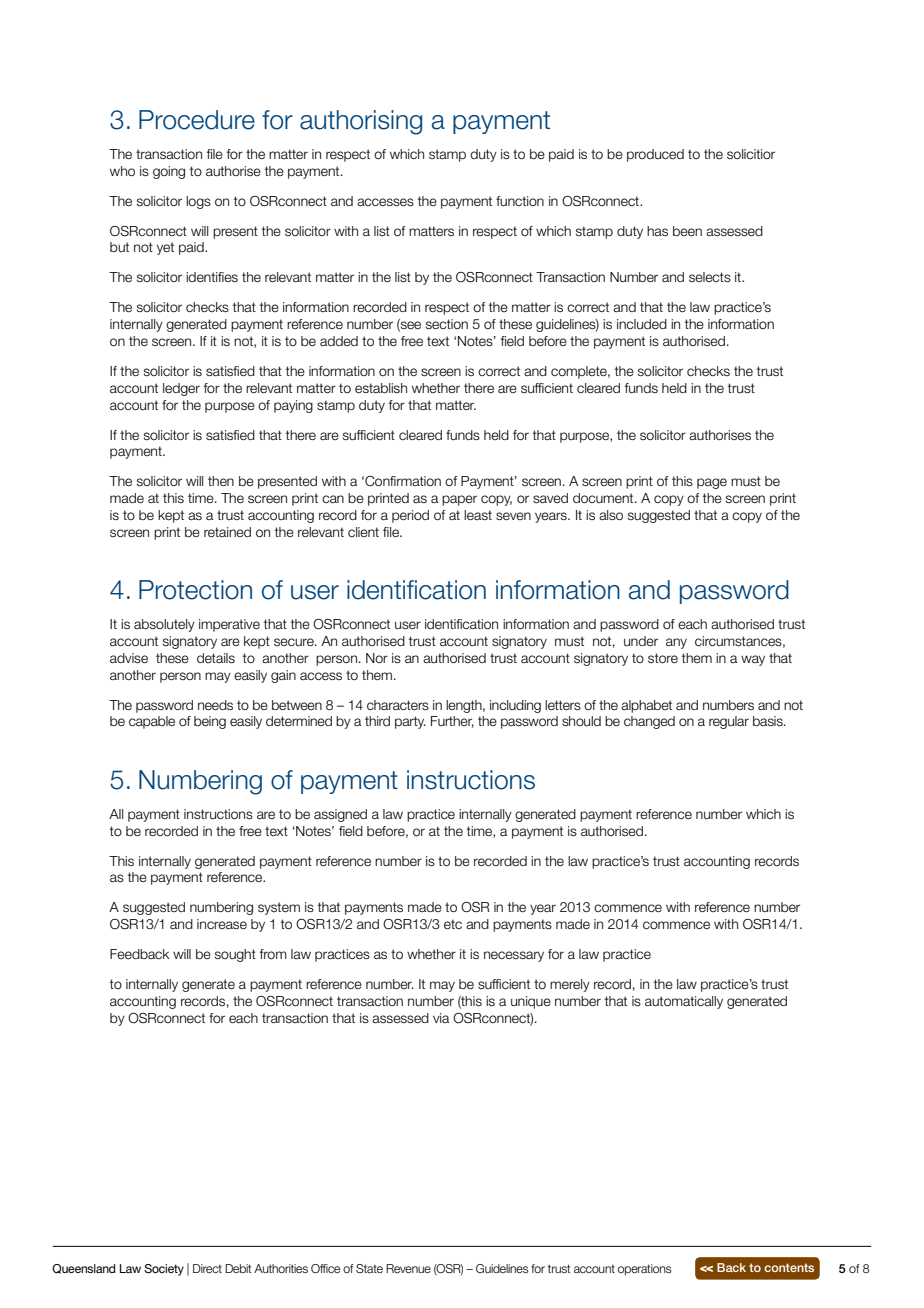  I want to click on capable, so click(152, 722).
